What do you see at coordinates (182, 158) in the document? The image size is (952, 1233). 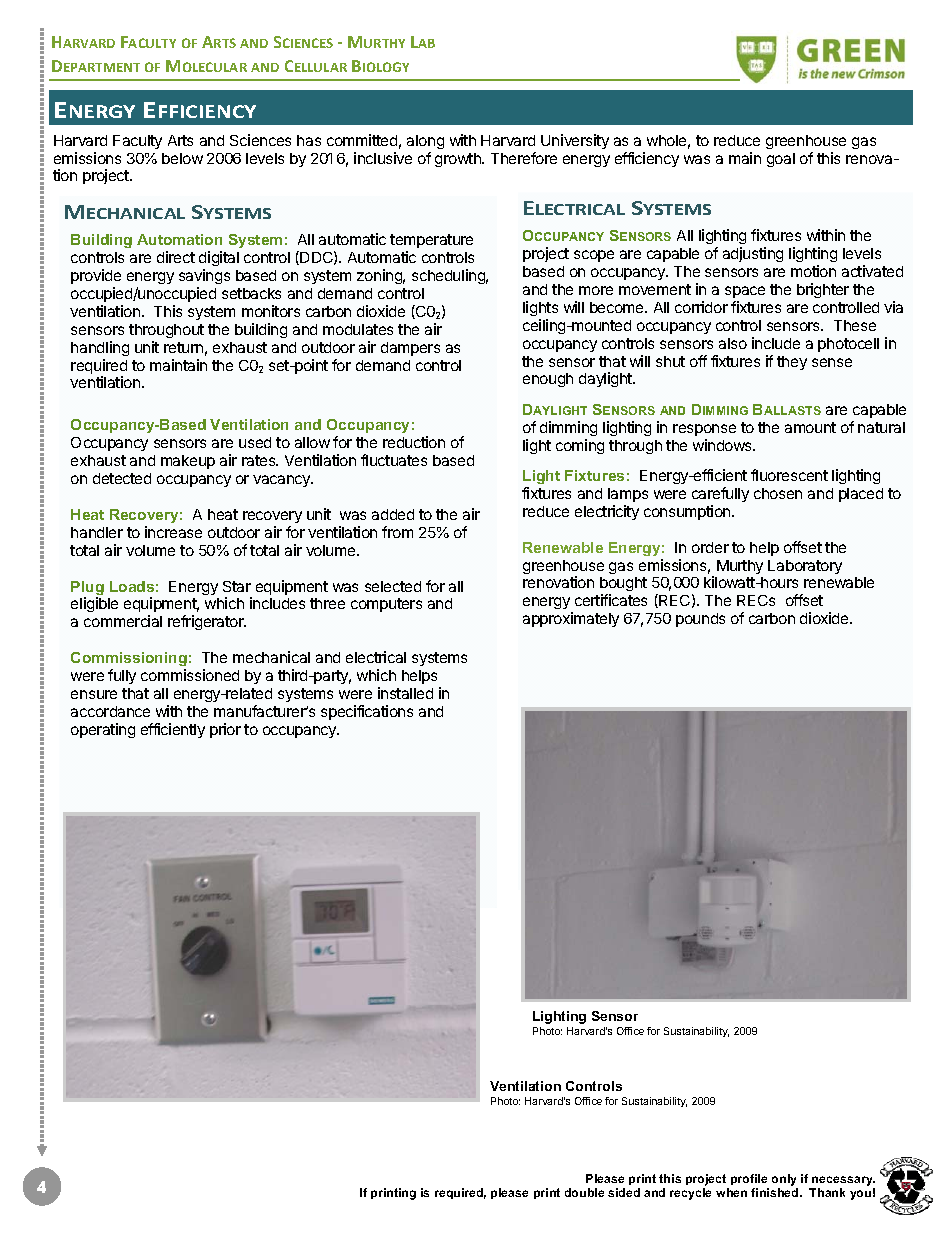 I see `below` at bounding box center [182, 158].
